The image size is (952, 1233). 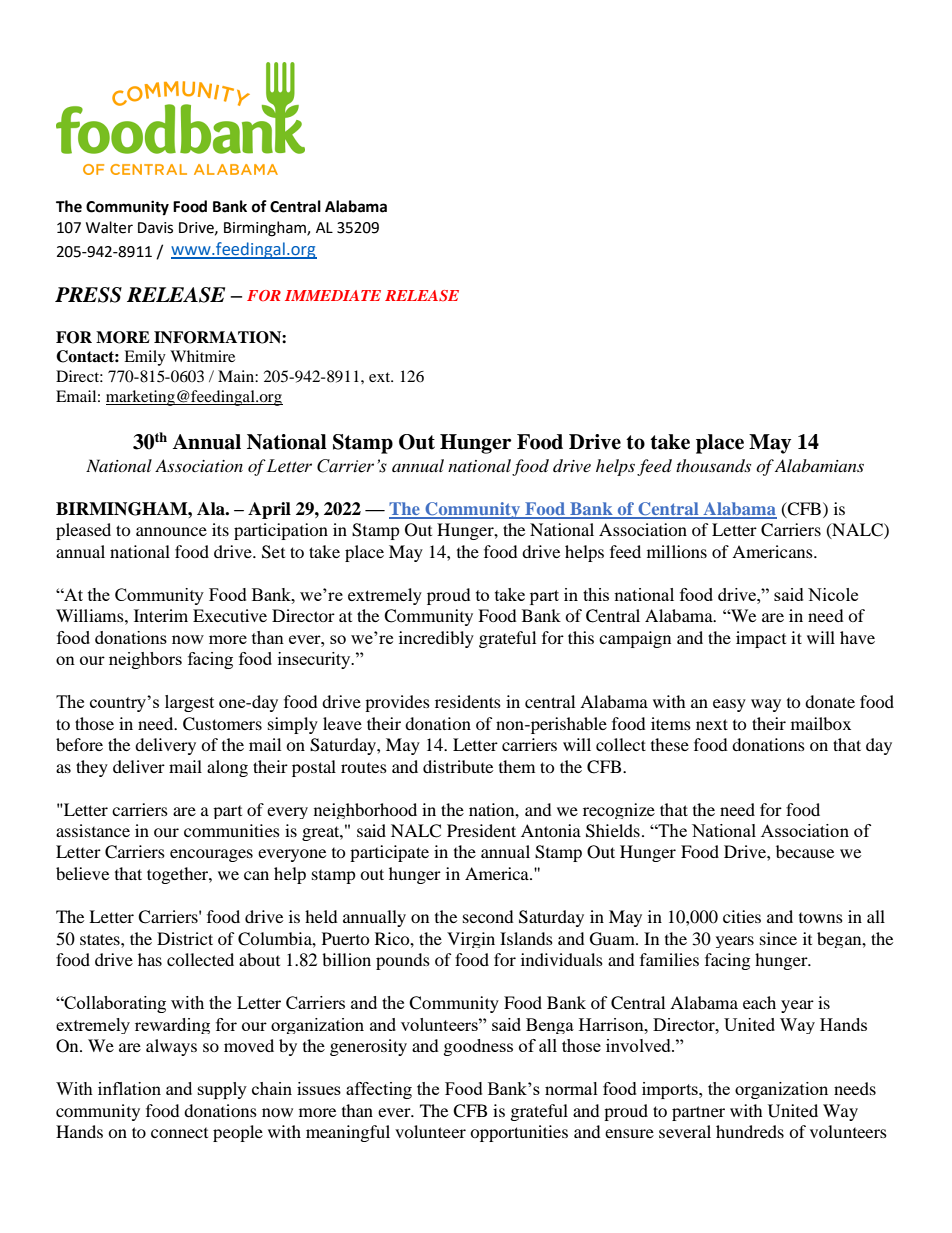 I want to click on opportunities, so click(x=519, y=1133).
